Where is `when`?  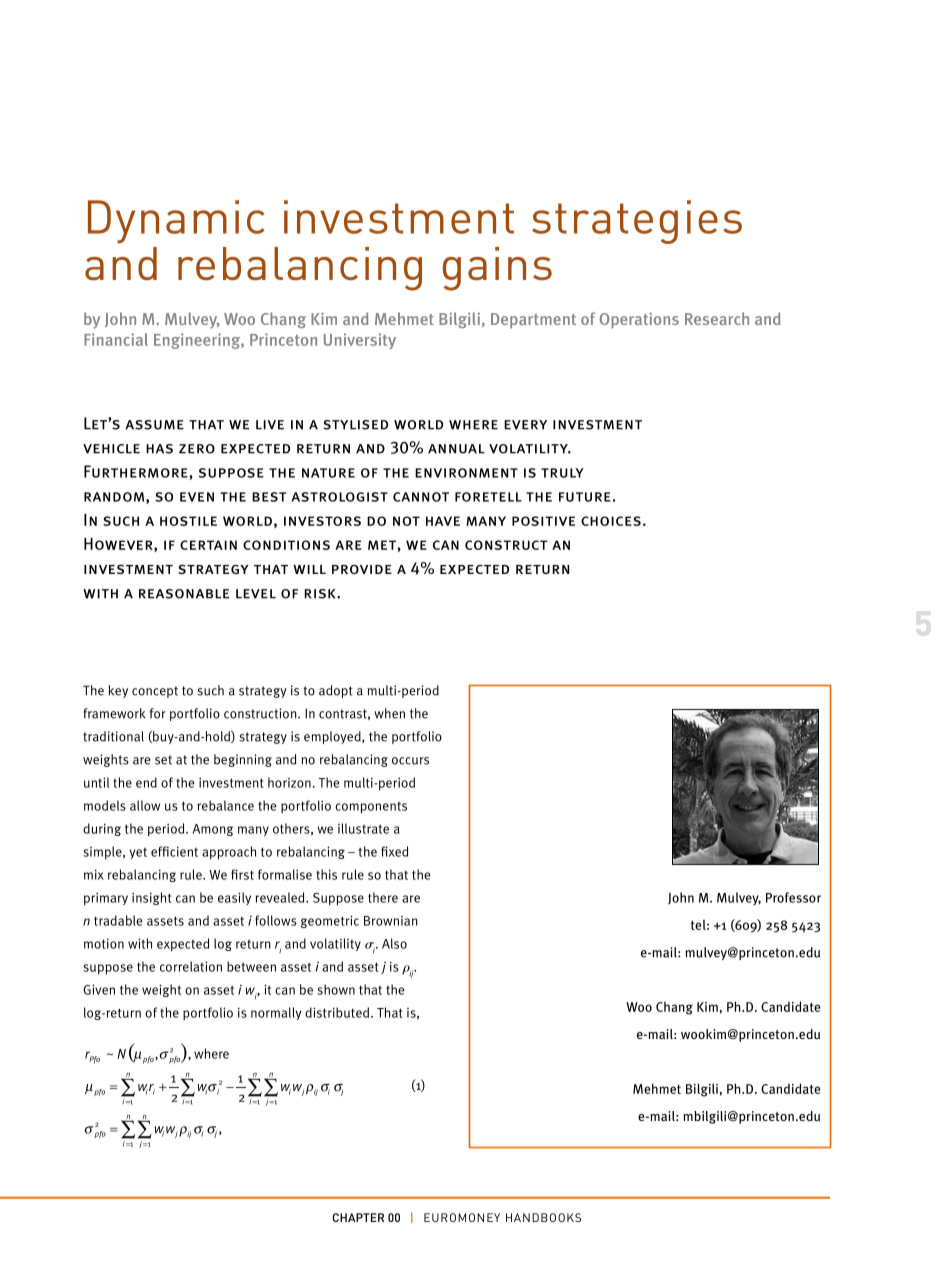 when is located at coordinates (389, 713).
